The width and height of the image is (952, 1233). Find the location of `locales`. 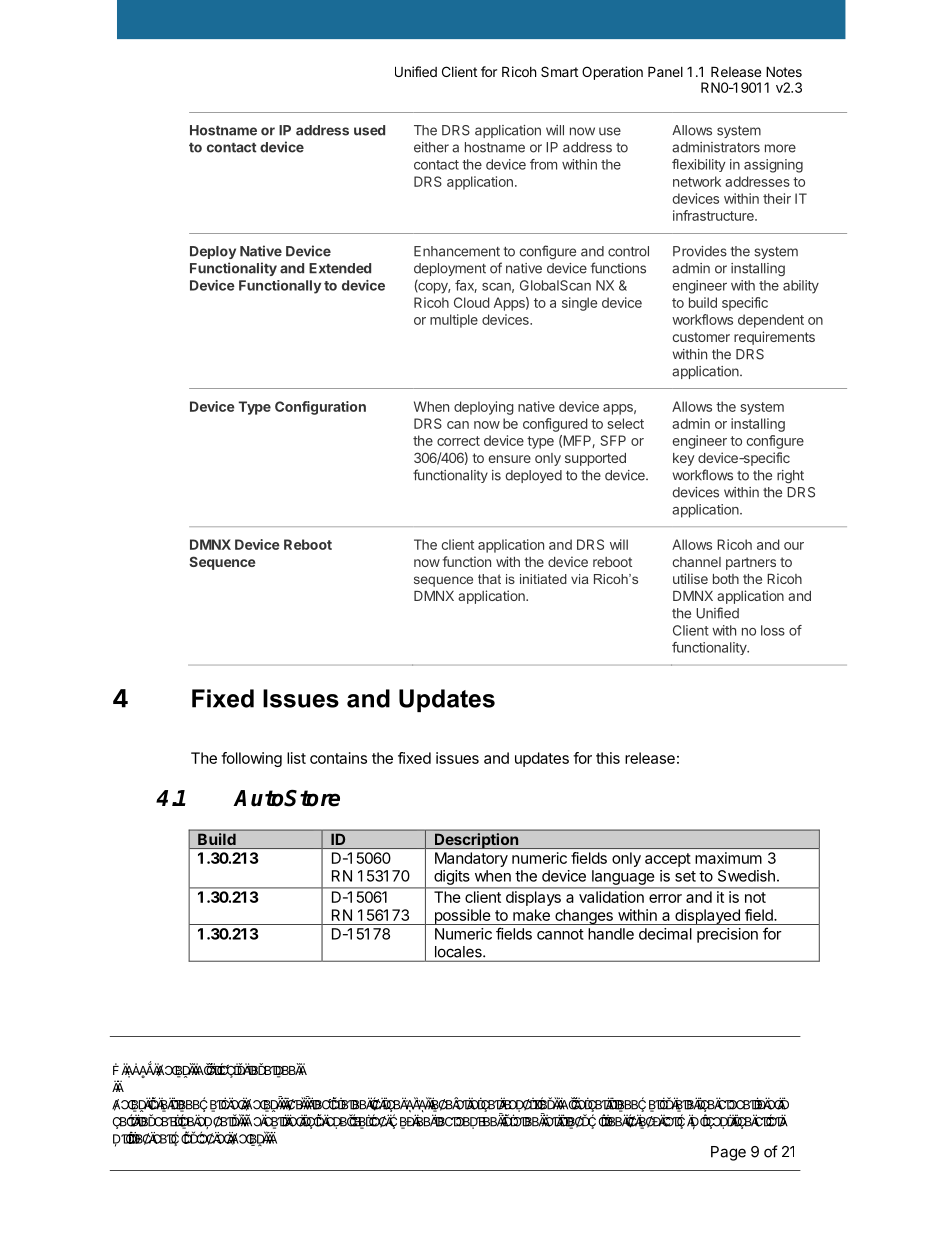

locales is located at coordinates (459, 952).
